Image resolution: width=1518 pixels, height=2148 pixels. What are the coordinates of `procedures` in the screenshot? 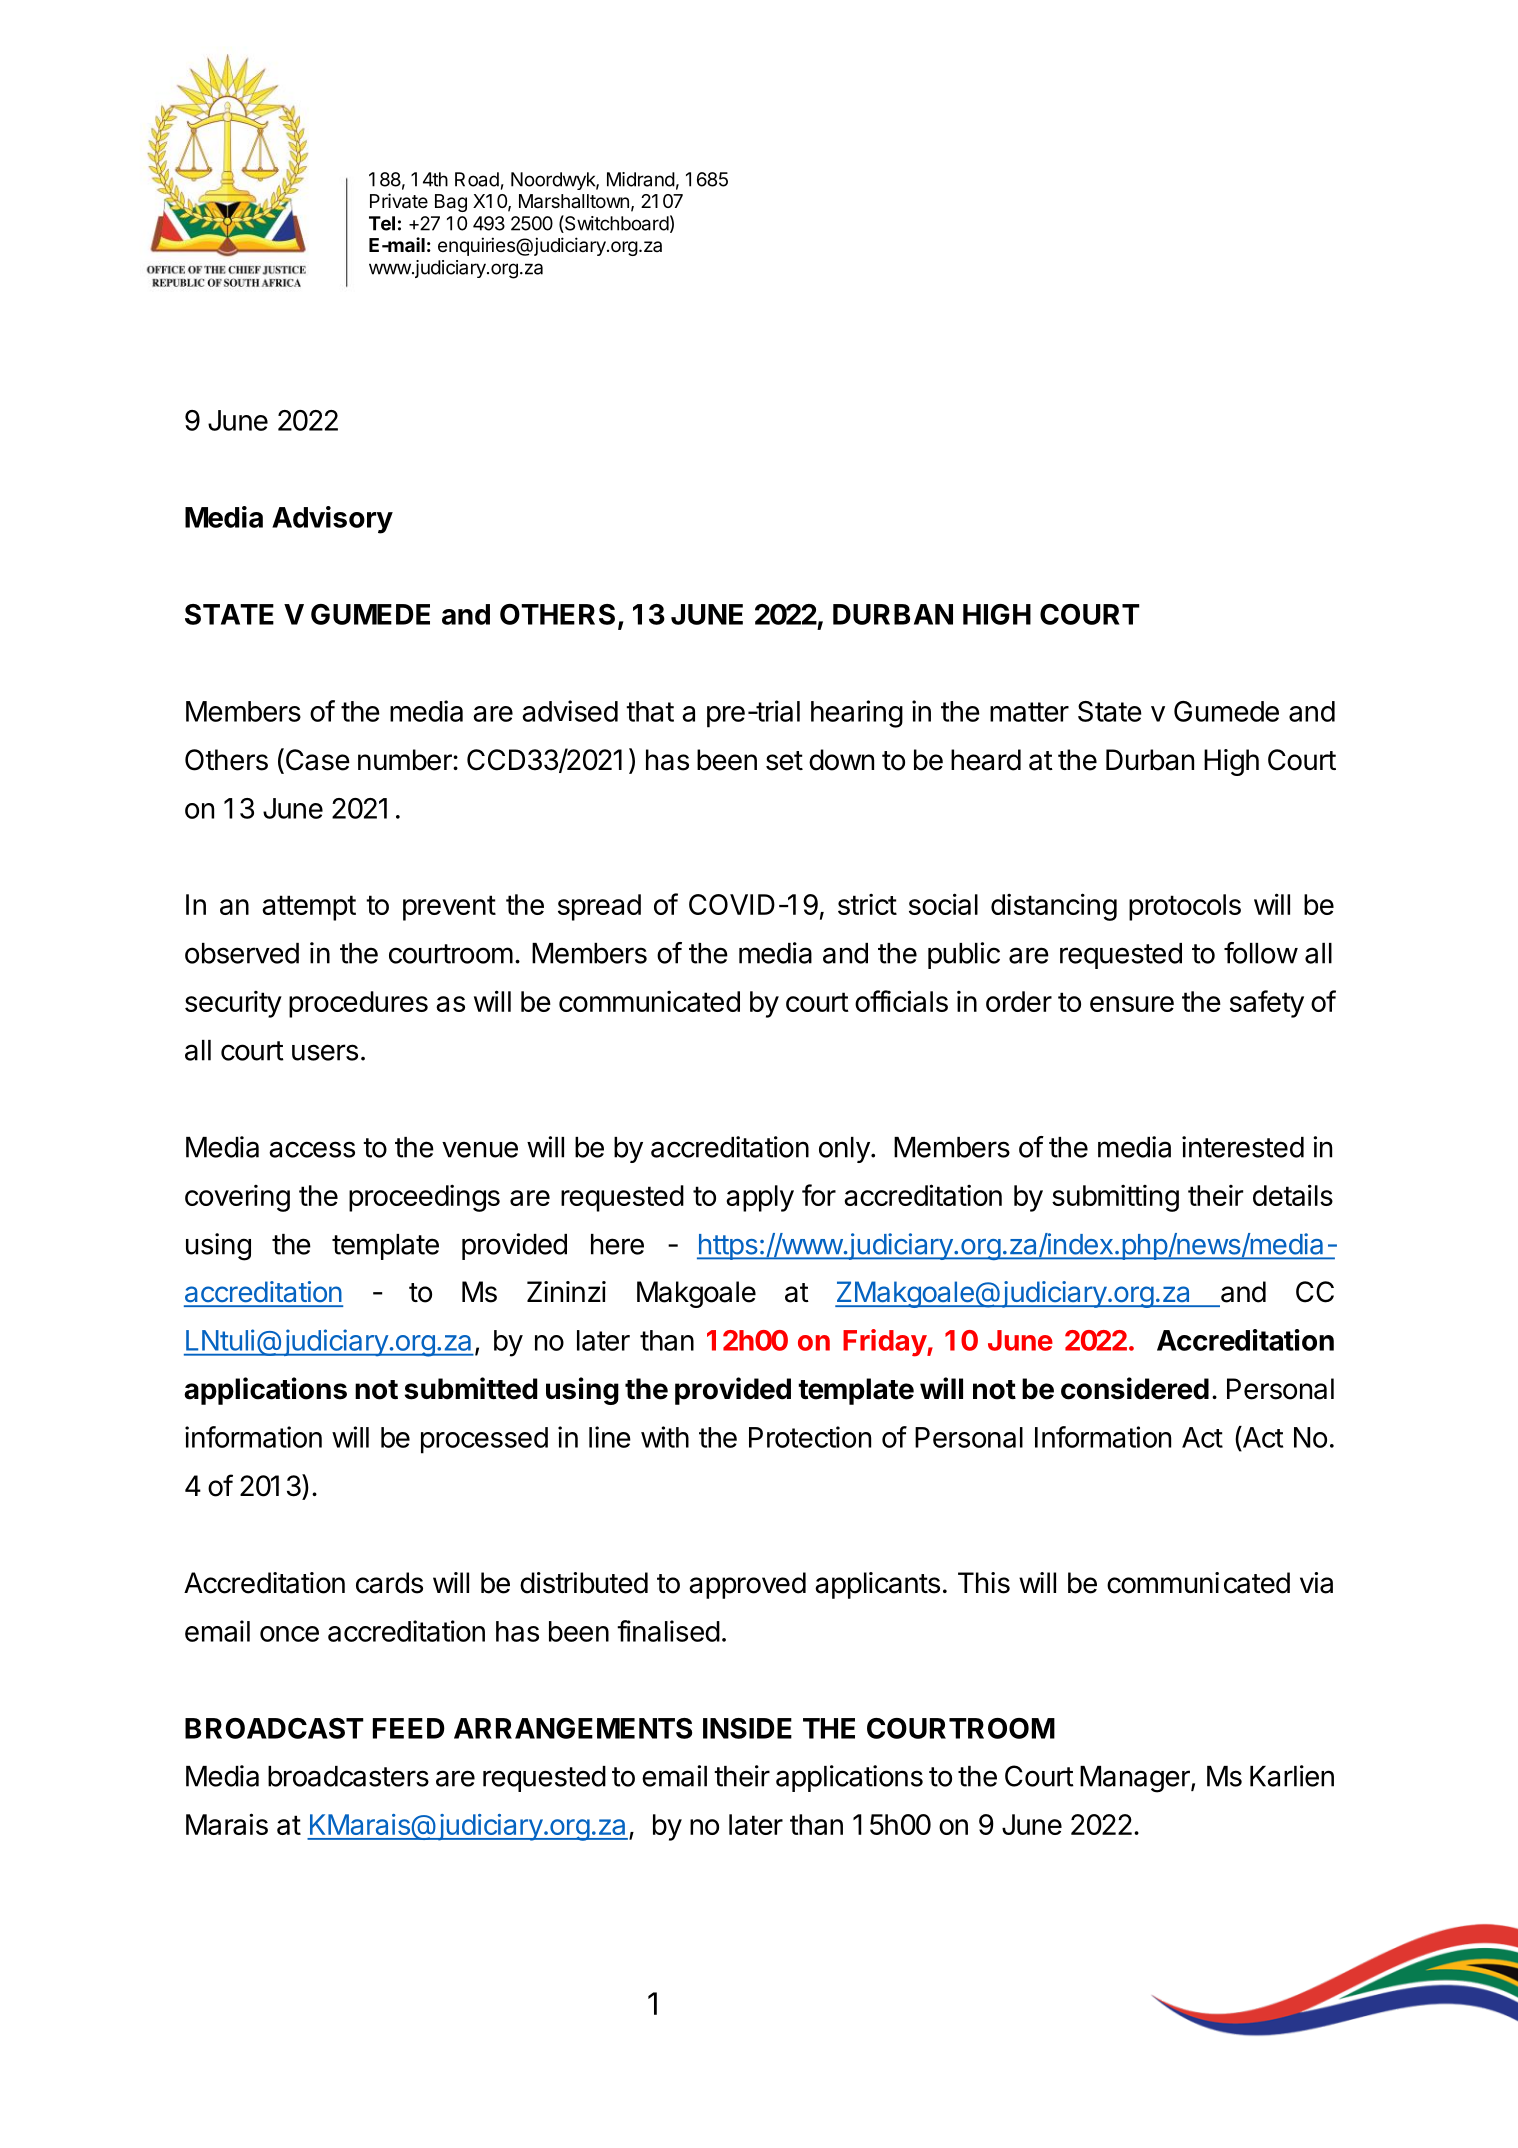 It's located at (358, 1004).
